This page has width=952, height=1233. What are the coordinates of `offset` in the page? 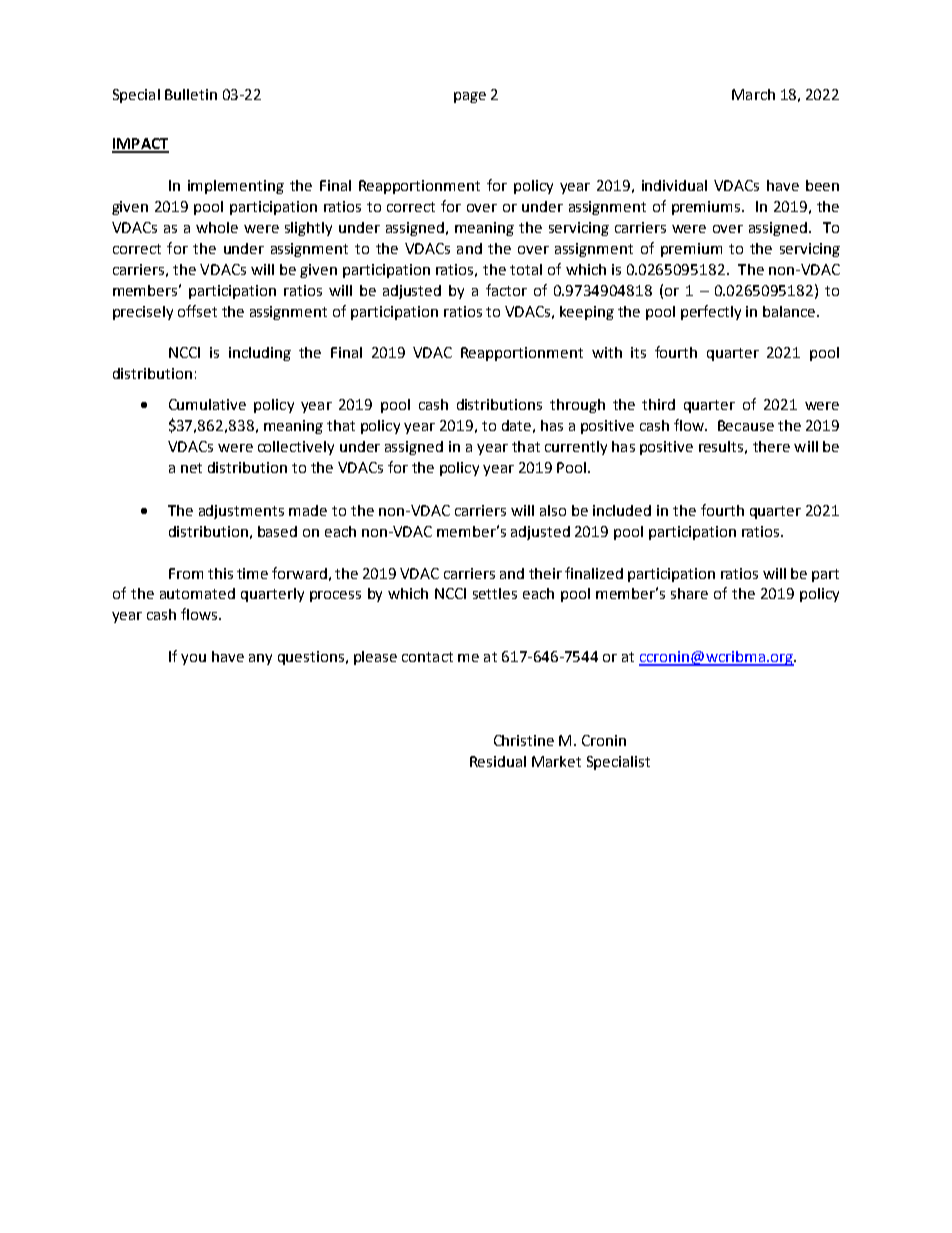 It's located at (197, 311).
